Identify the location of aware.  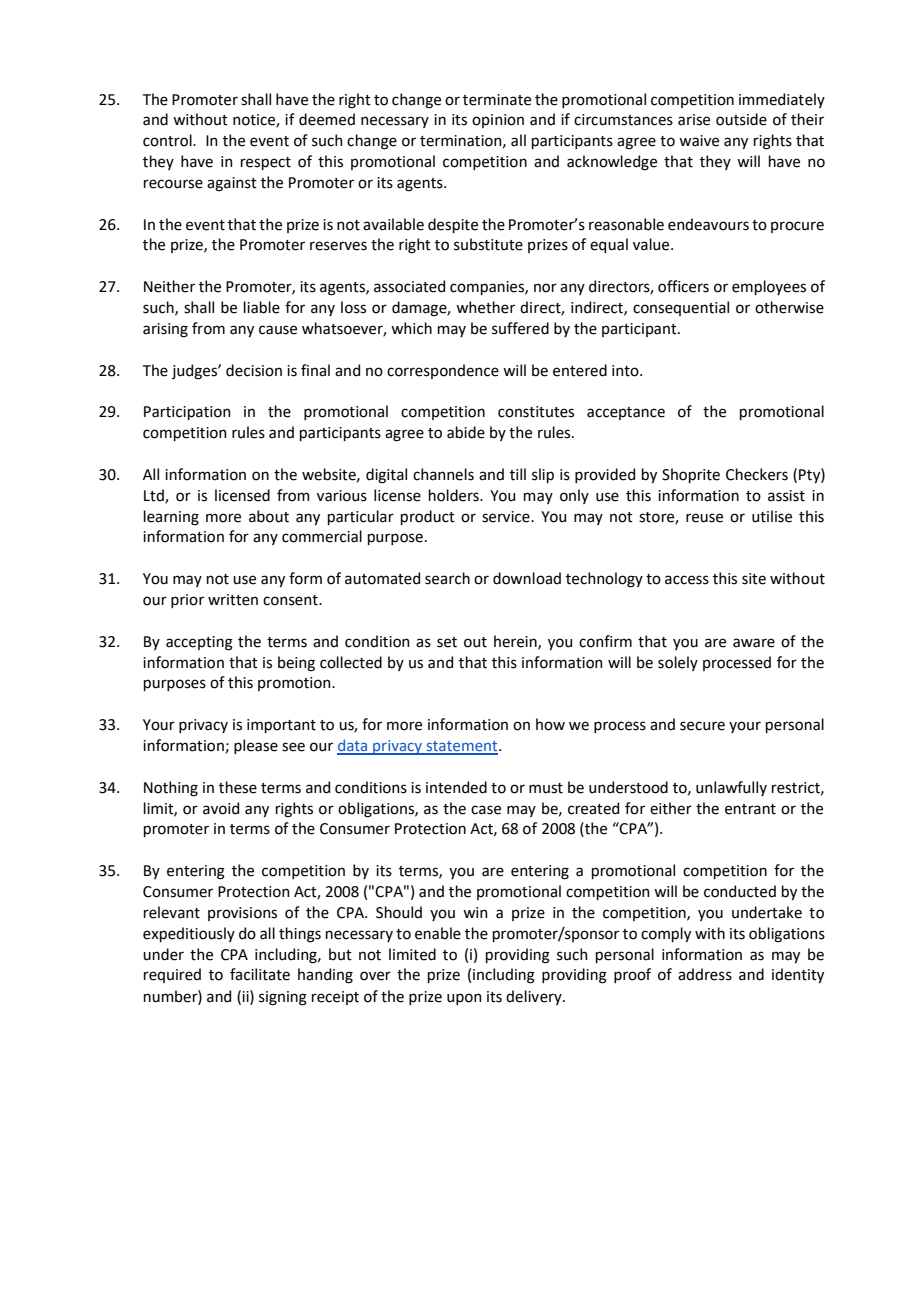
(754, 643).
